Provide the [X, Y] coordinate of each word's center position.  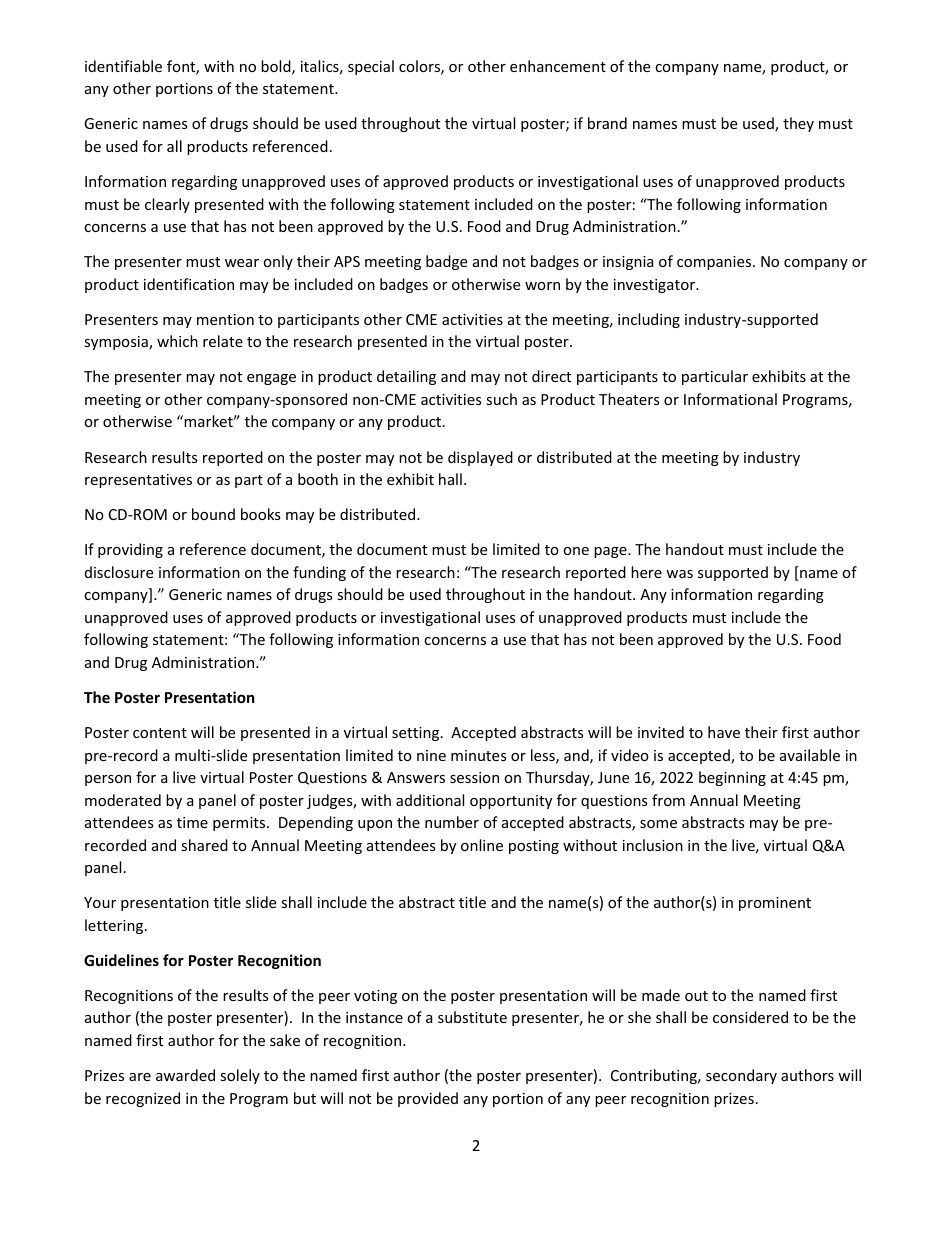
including [649, 320]
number [452, 822]
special [371, 67]
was [679, 574]
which [177, 341]
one [576, 551]
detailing [406, 377]
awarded [185, 1075]
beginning [732, 778]
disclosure [119, 572]
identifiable [123, 66]
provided [428, 1099]
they [798, 124]
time [192, 822]
